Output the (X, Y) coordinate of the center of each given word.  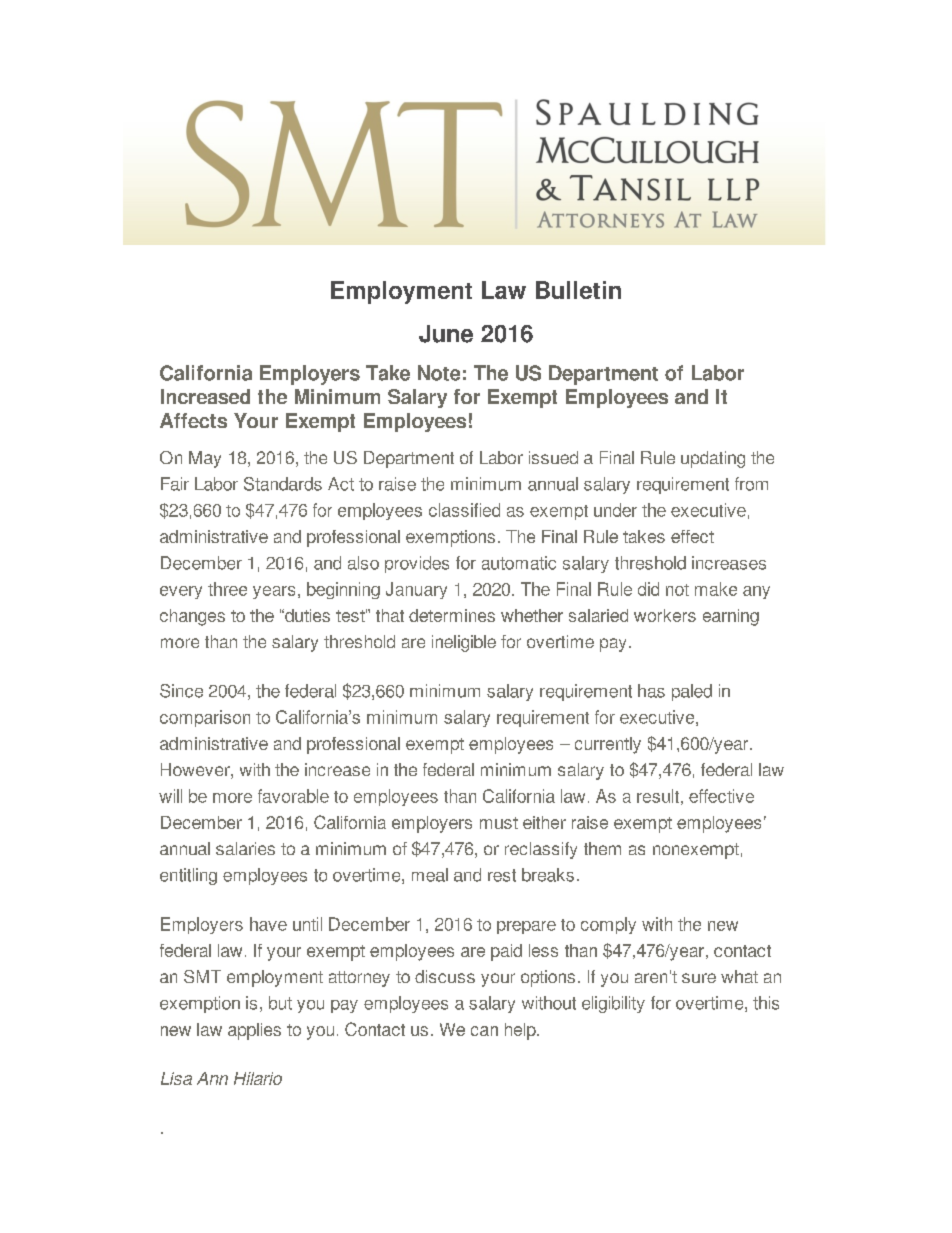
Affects (193, 420)
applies (254, 1031)
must (499, 823)
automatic (519, 563)
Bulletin (578, 290)
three (227, 589)
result (658, 796)
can (484, 1031)
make (716, 589)
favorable (293, 796)
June (446, 334)
